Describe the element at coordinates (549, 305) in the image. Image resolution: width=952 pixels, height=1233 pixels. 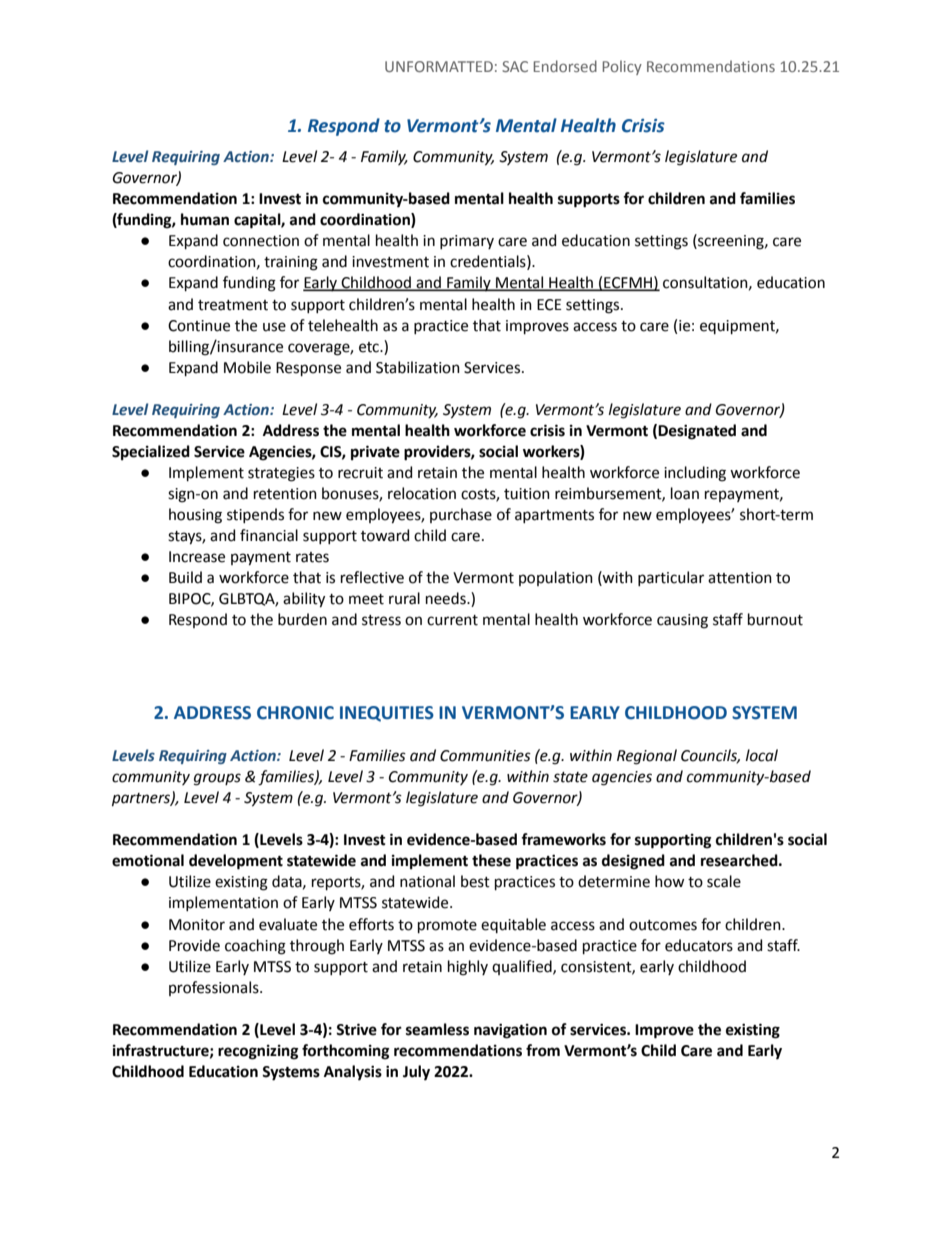
I see `ECE` at that location.
